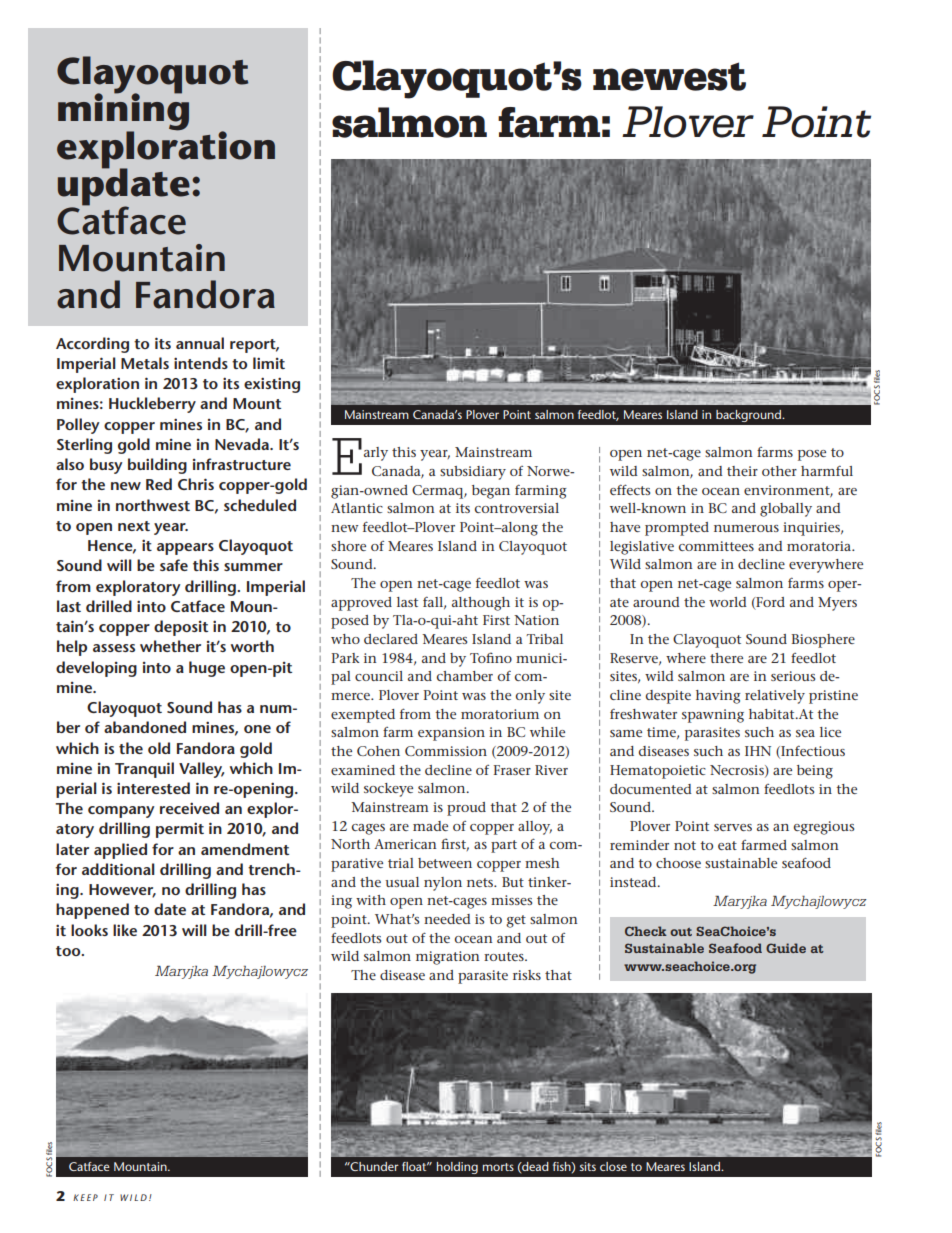  Describe the element at coordinates (123, 112) in the screenshot. I see `mining` at that location.
